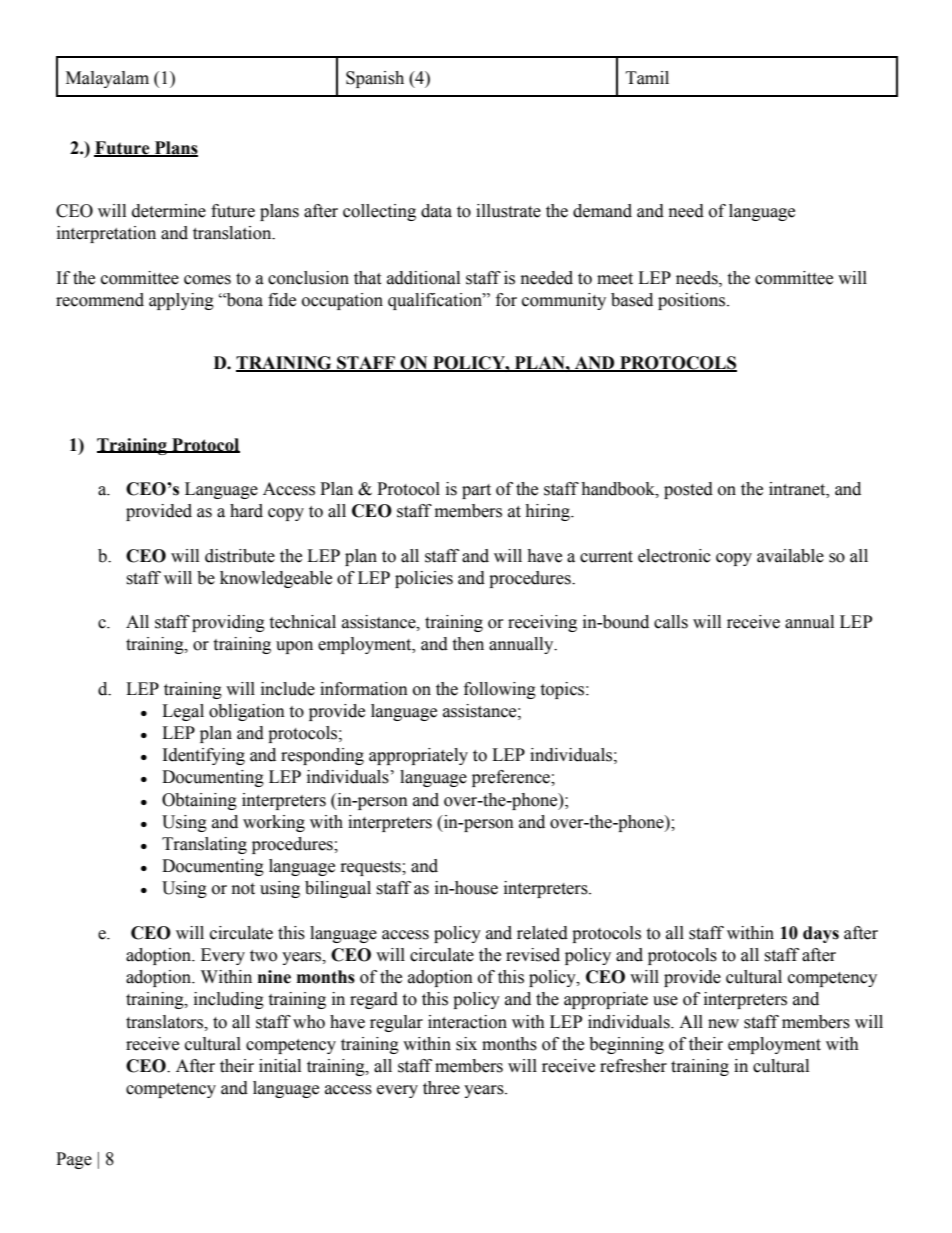 This screenshot has width=952, height=1233. Describe the element at coordinates (563, 690) in the screenshot. I see `topics` at that location.
